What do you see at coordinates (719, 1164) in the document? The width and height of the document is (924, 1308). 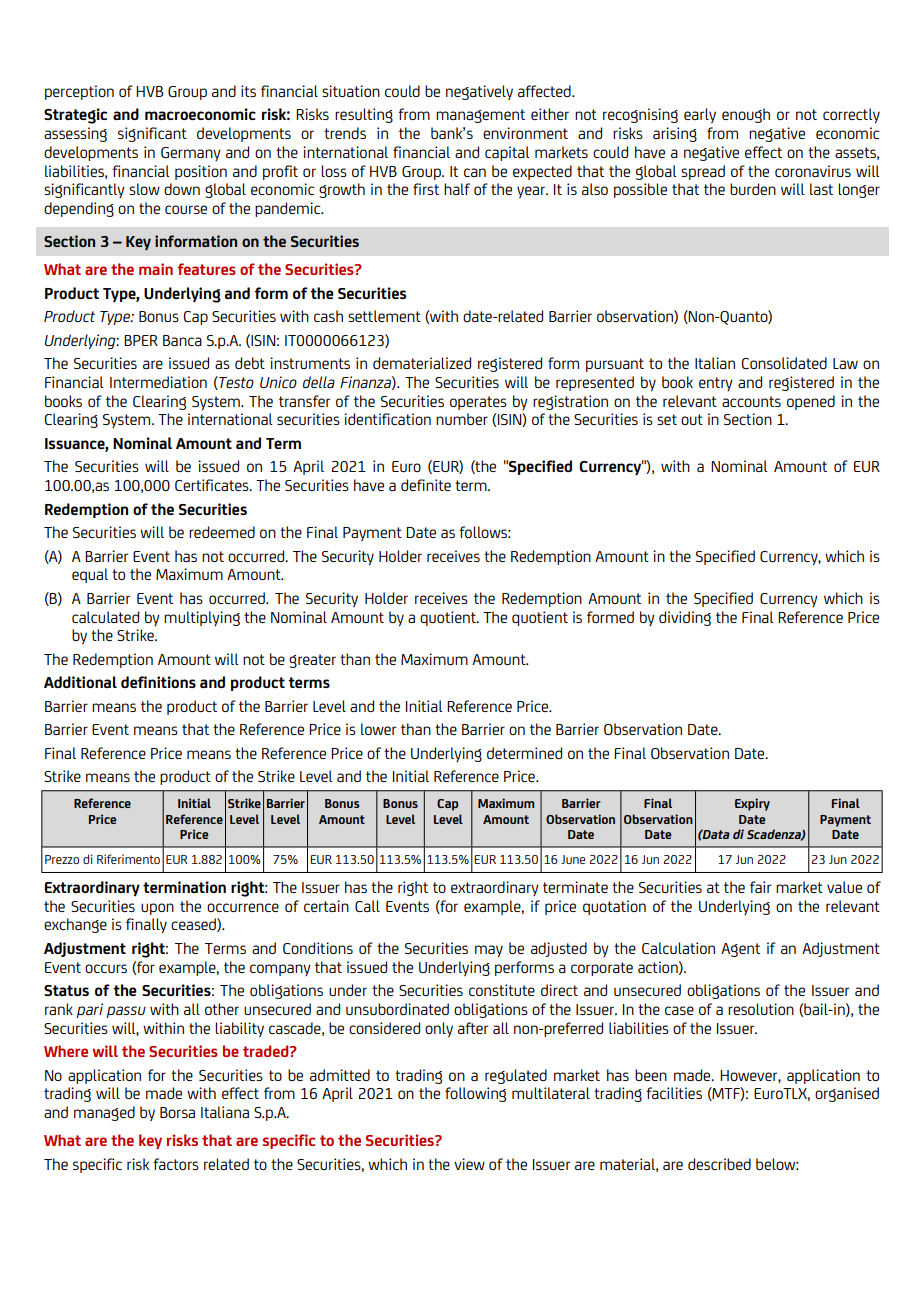 I see `described` at bounding box center [719, 1164].
